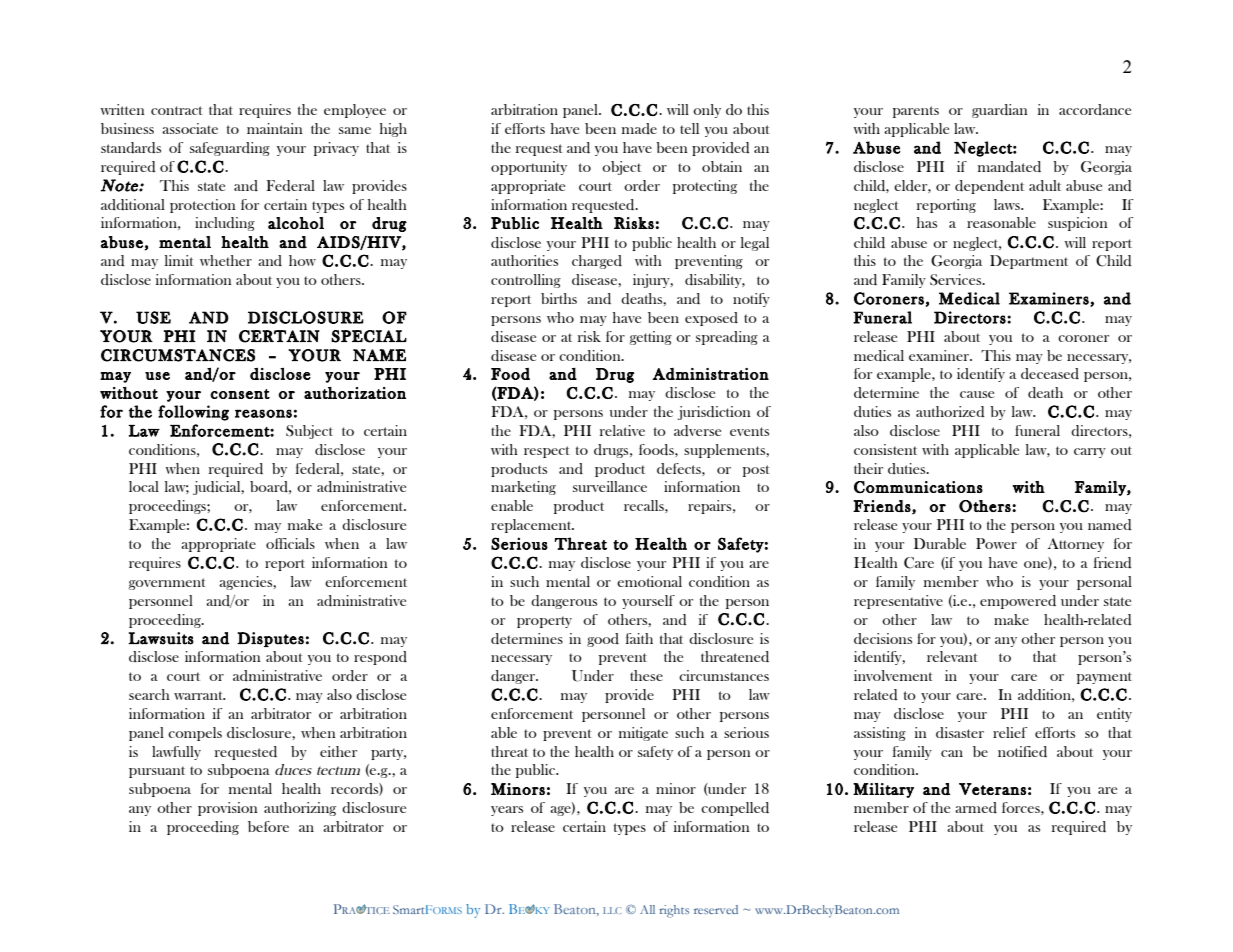 The image size is (1233, 952). I want to click on warrant, so click(199, 695).
